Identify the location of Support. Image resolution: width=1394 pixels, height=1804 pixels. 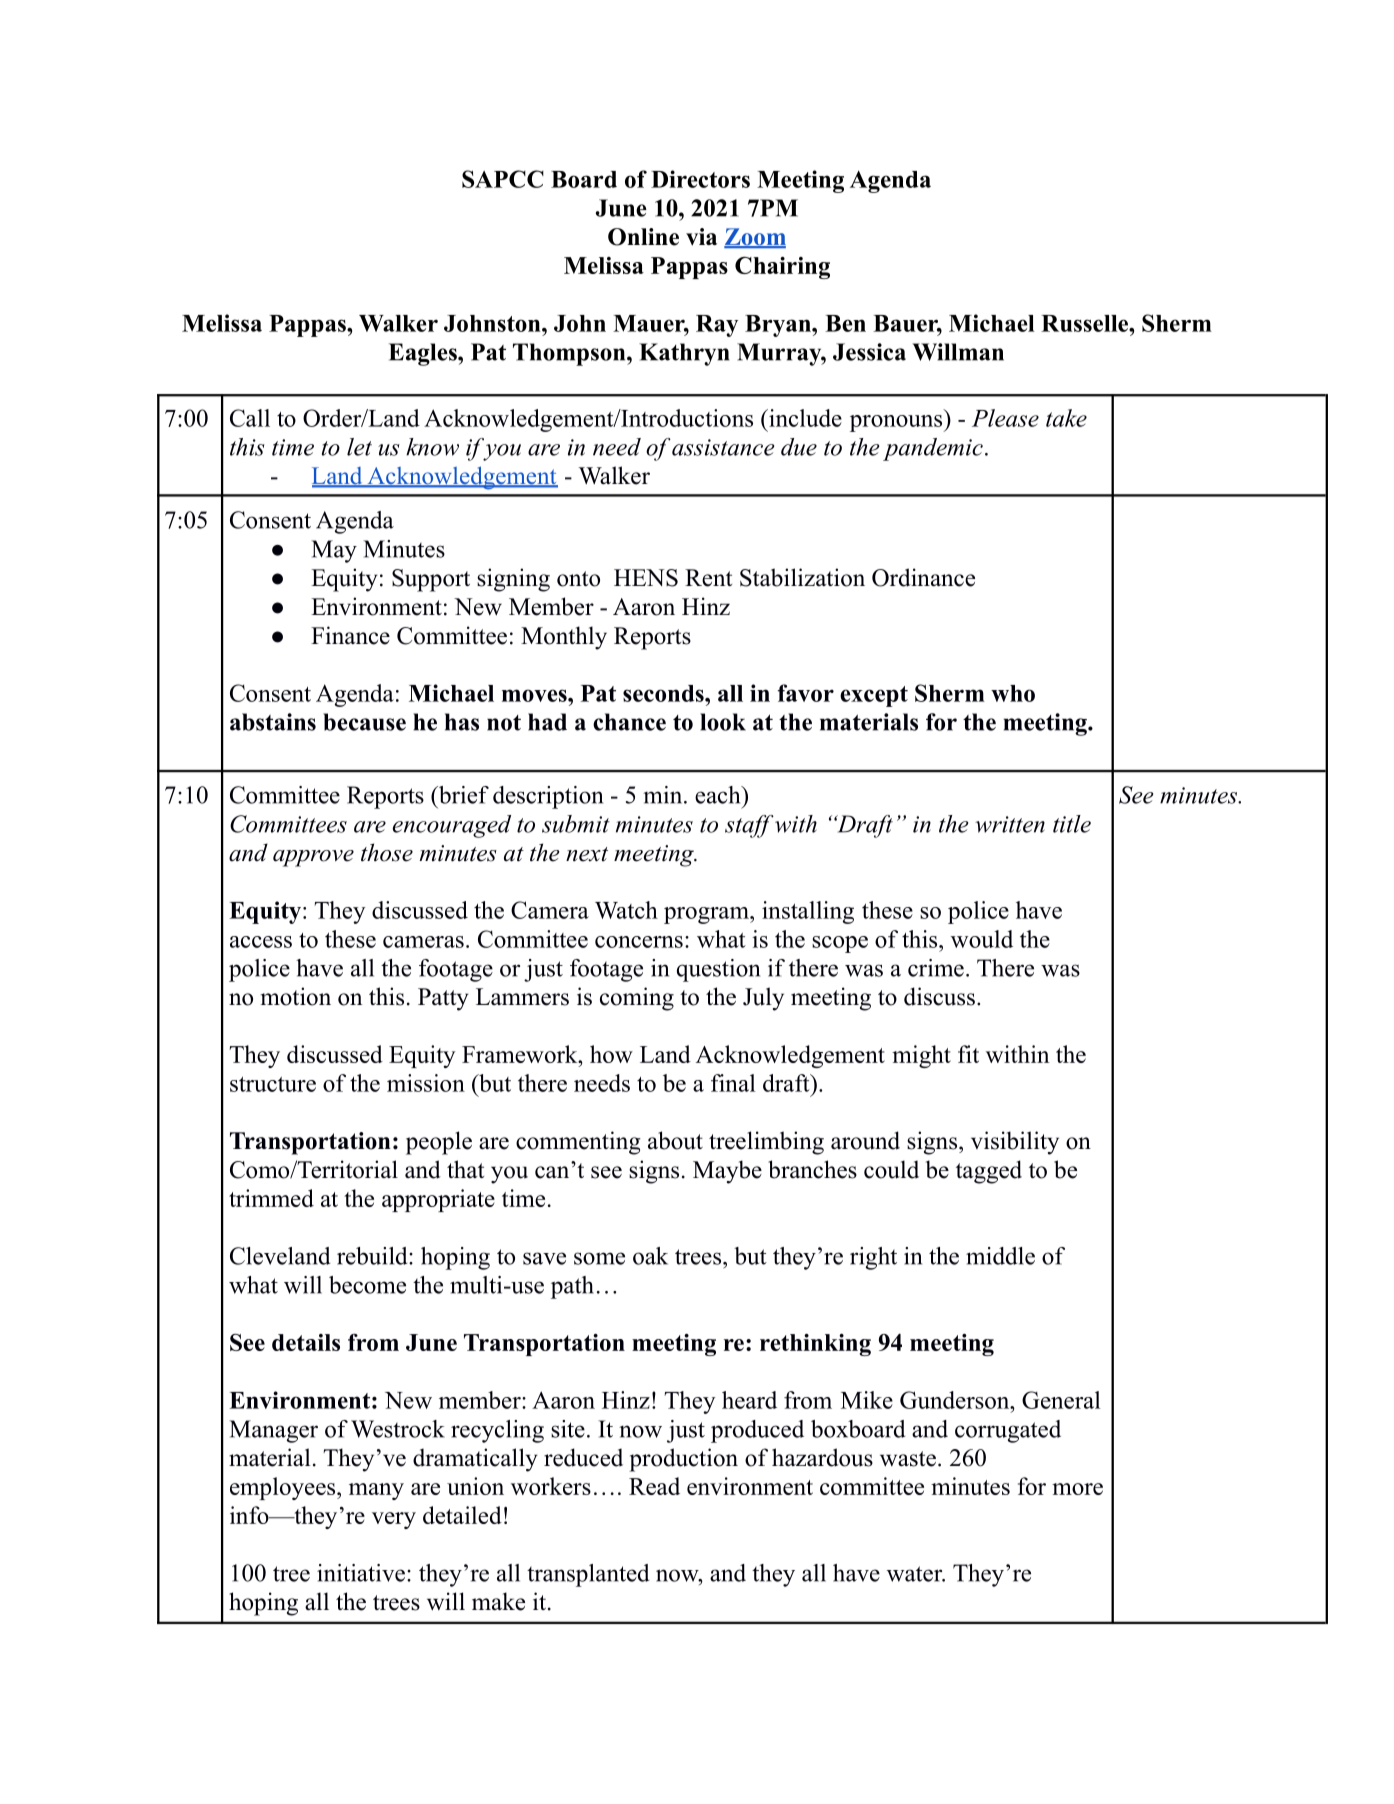
(431, 580).
